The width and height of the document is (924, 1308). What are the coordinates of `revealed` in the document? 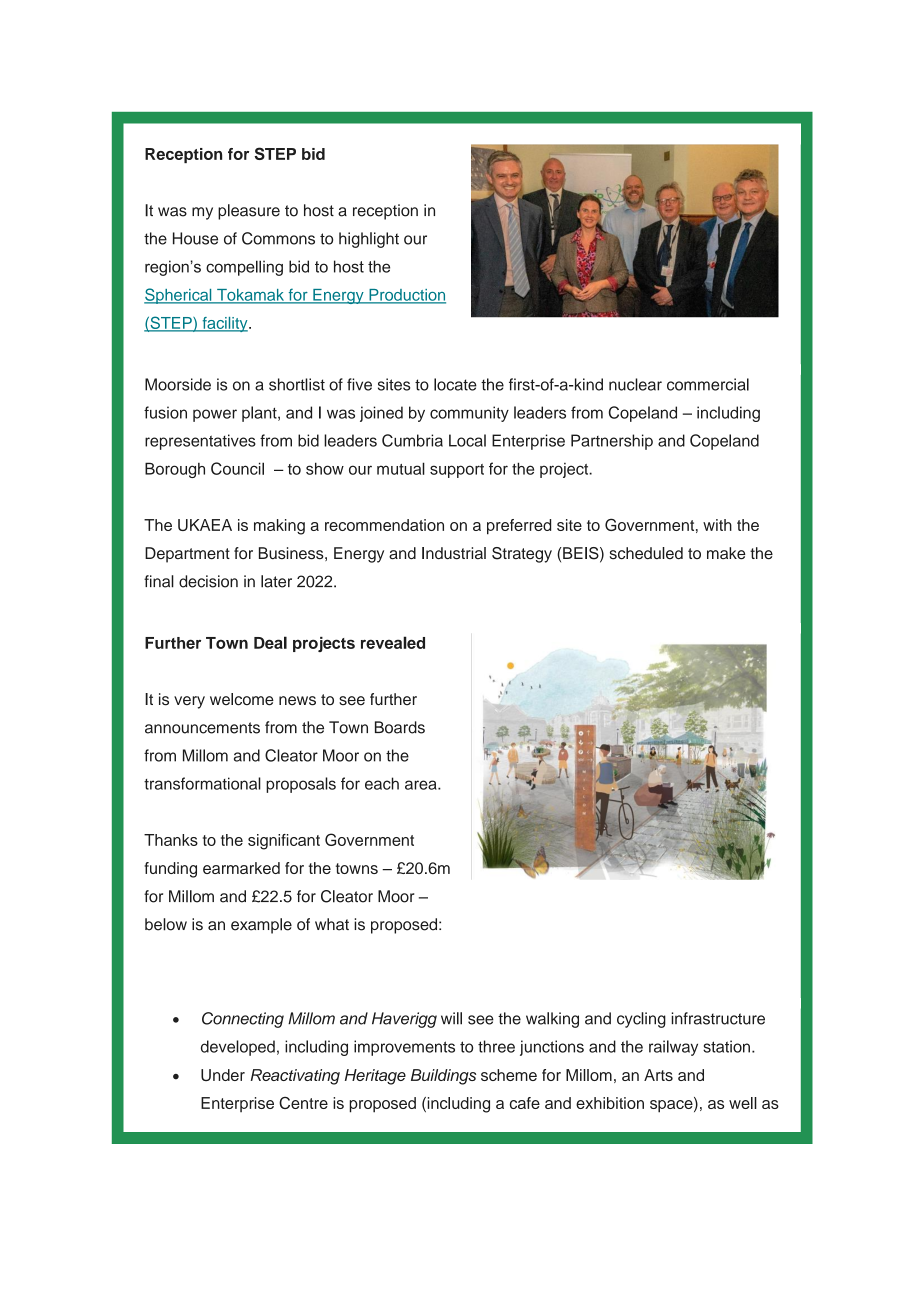 It's located at (393, 642).
